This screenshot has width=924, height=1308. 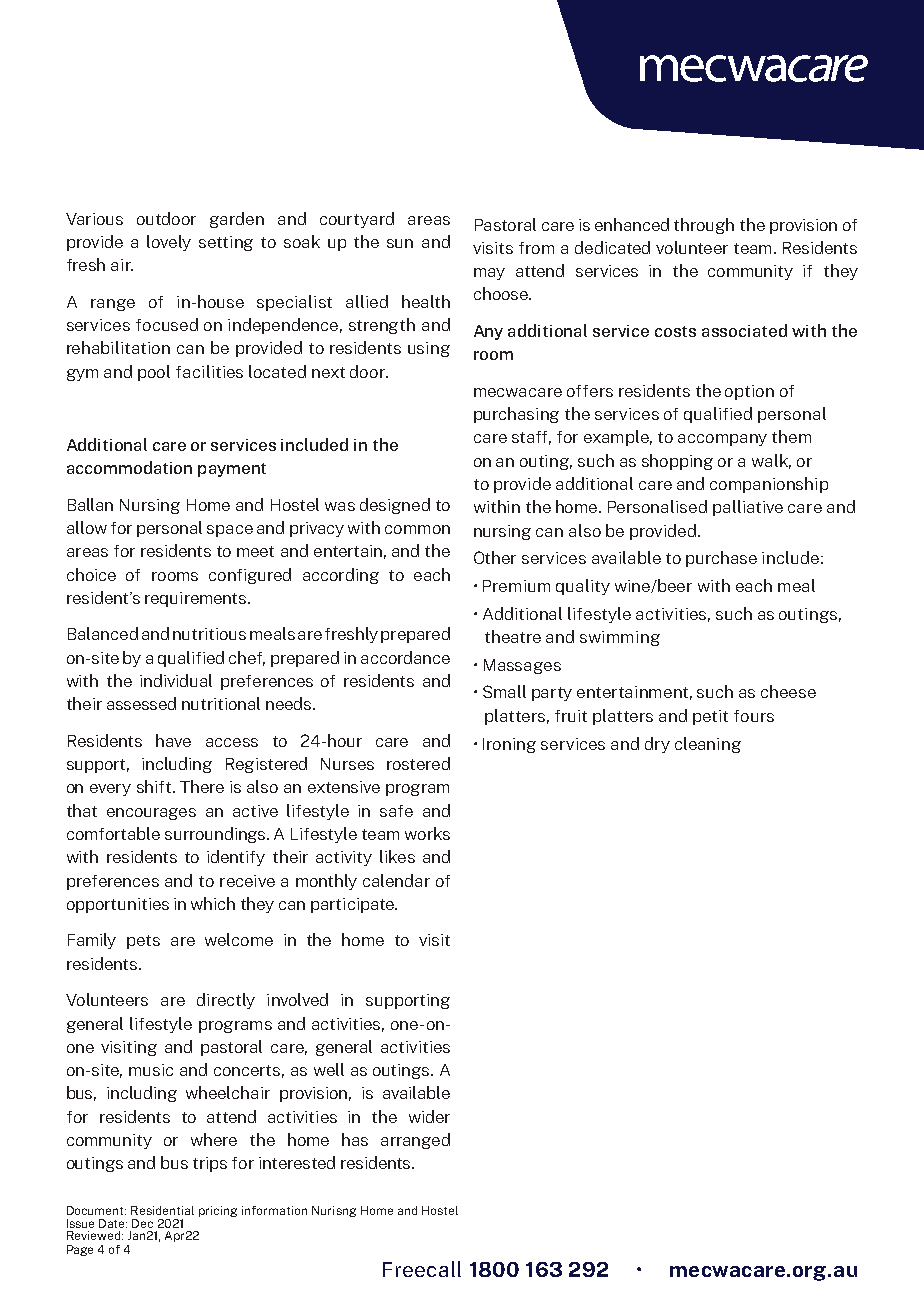 I want to click on which, so click(x=213, y=903).
